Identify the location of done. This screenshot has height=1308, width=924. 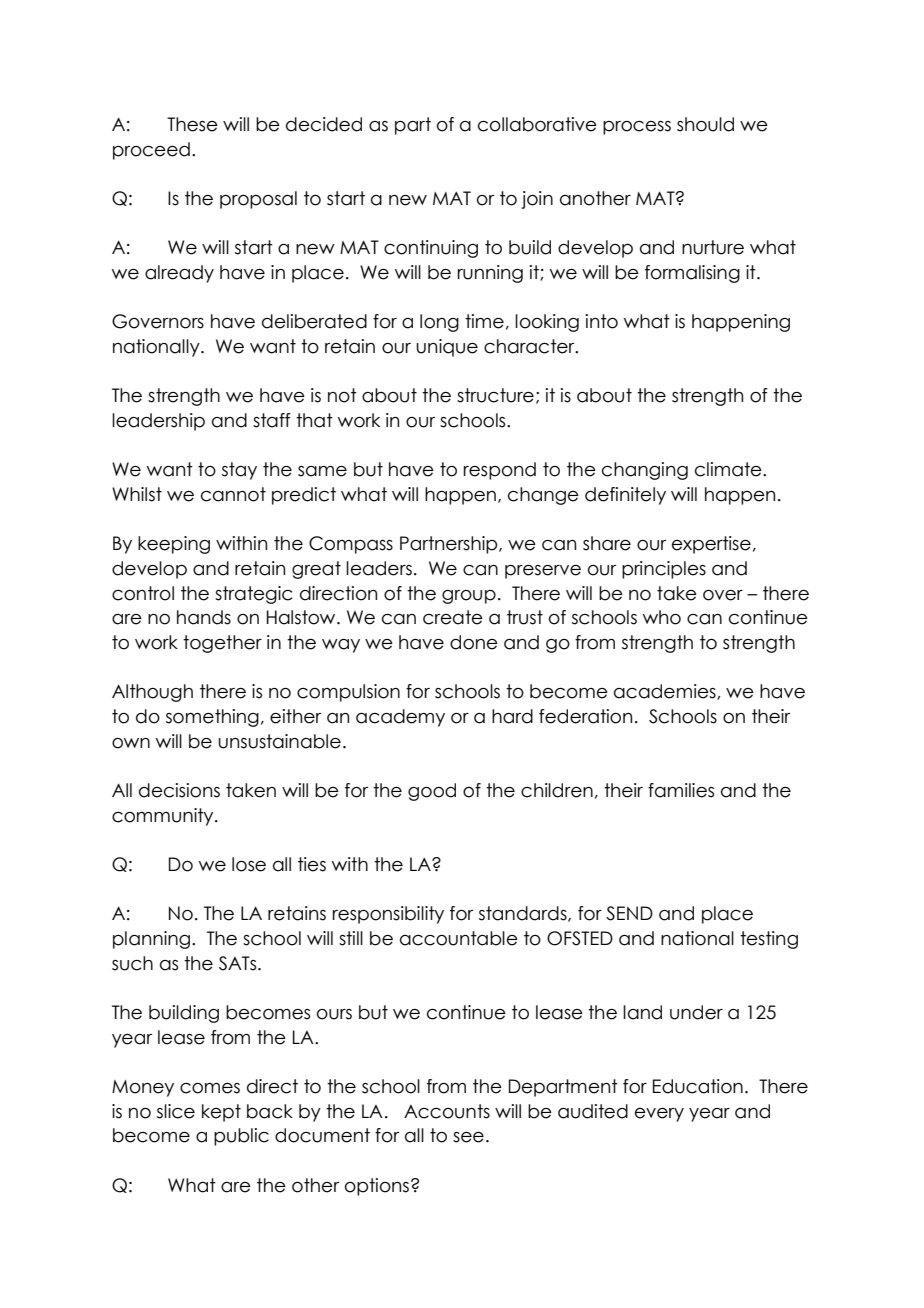
(474, 642).
